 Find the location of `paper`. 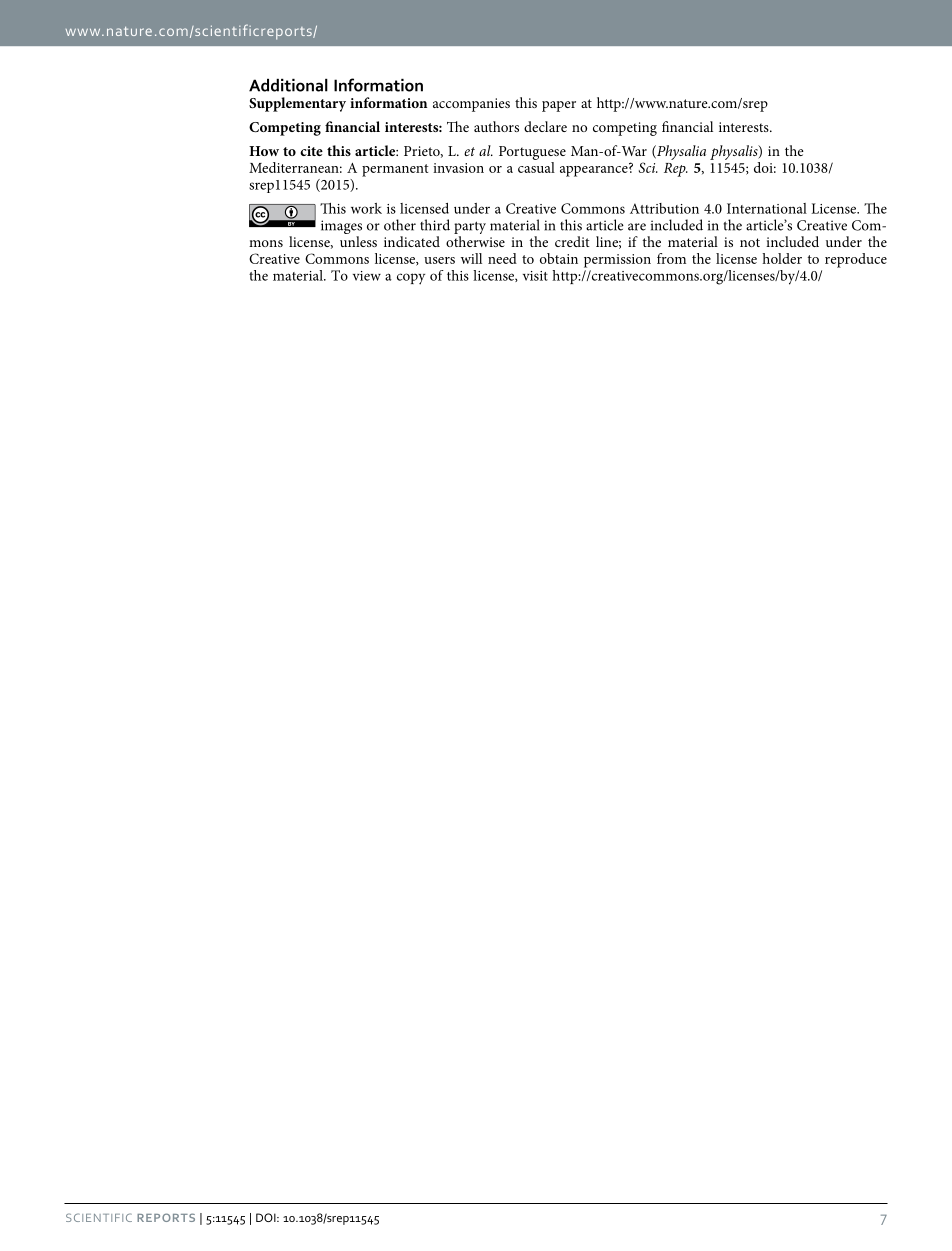

paper is located at coordinates (559, 106).
